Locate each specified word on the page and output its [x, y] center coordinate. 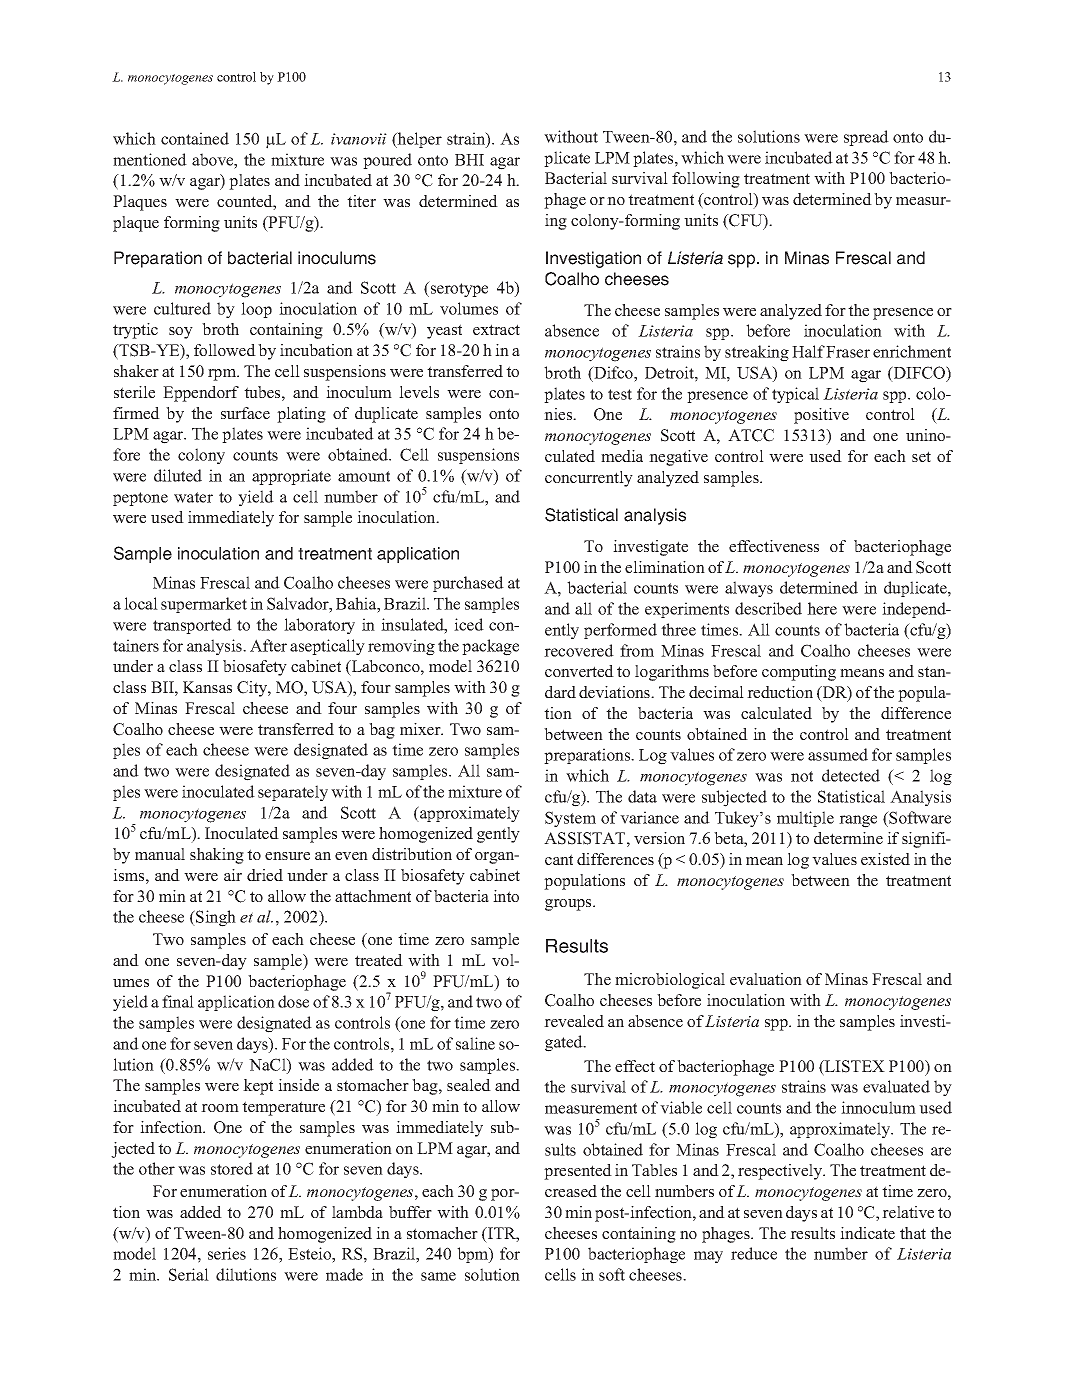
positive [821, 416]
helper [419, 140]
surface [245, 413]
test [620, 394]
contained [195, 138]
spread [866, 138]
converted [579, 671]
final [178, 1001]
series [227, 1253]
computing [799, 673]
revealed [574, 1021]
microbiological [670, 981]
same [438, 1276]
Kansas [207, 687]
